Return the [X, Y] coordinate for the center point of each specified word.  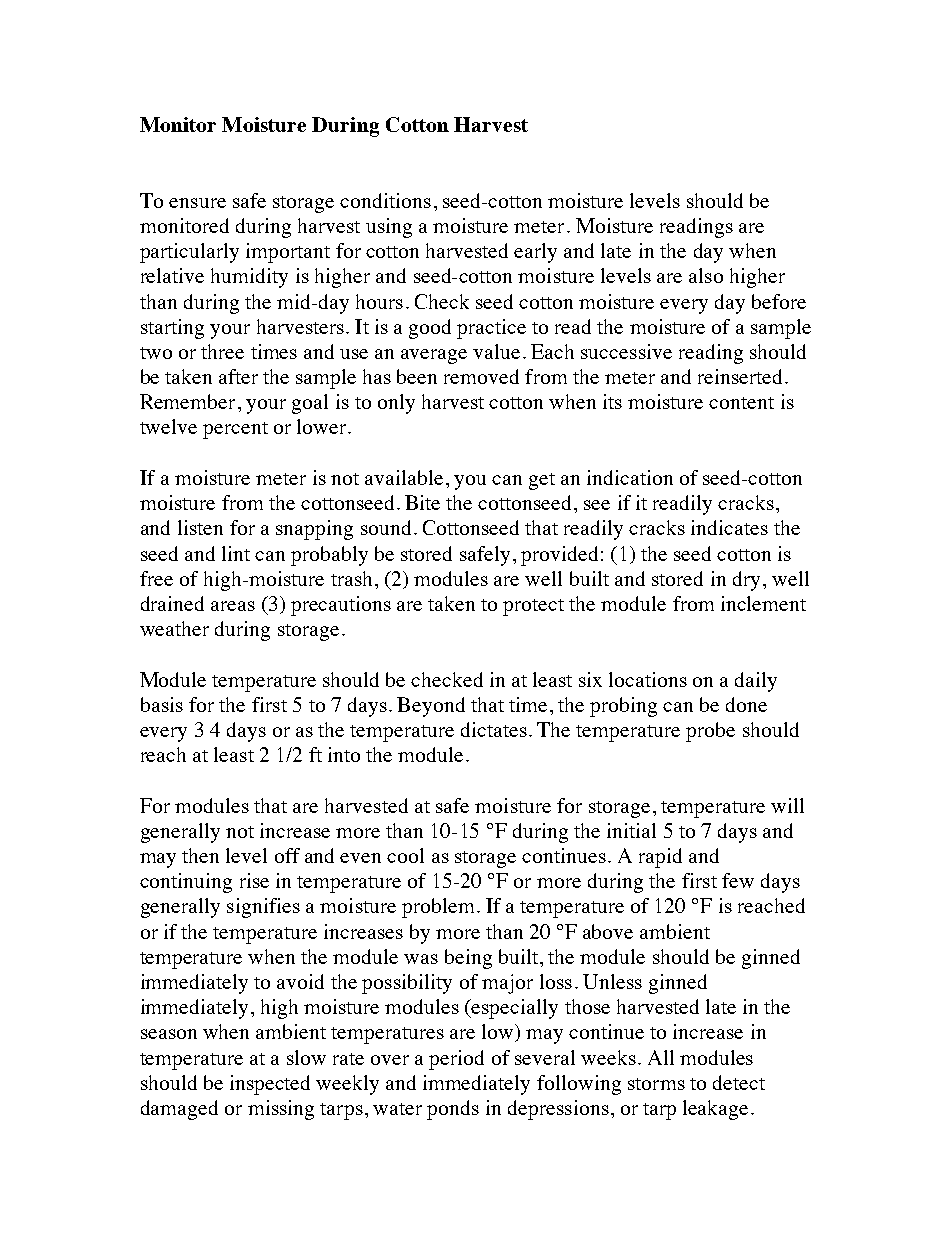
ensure [197, 203]
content [741, 403]
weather [174, 628]
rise [254, 880]
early [535, 253]
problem [438, 908]
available [404, 477]
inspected [270, 1085]
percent [235, 430]
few [738, 880]
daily [756, 682]
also [706, 275]
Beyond [431, 707]
